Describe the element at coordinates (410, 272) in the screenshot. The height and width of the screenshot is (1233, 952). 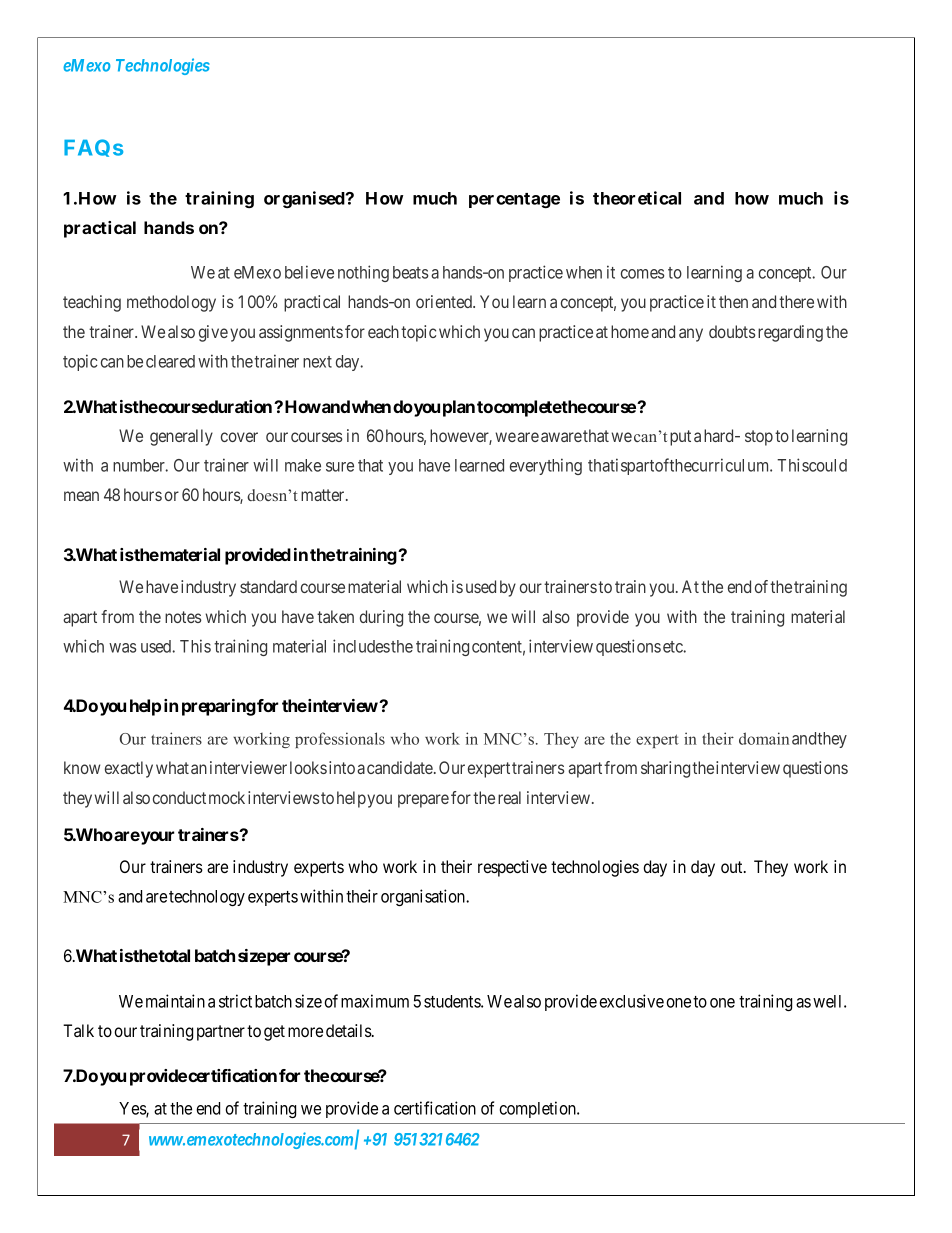
I see `beats` at that location.
